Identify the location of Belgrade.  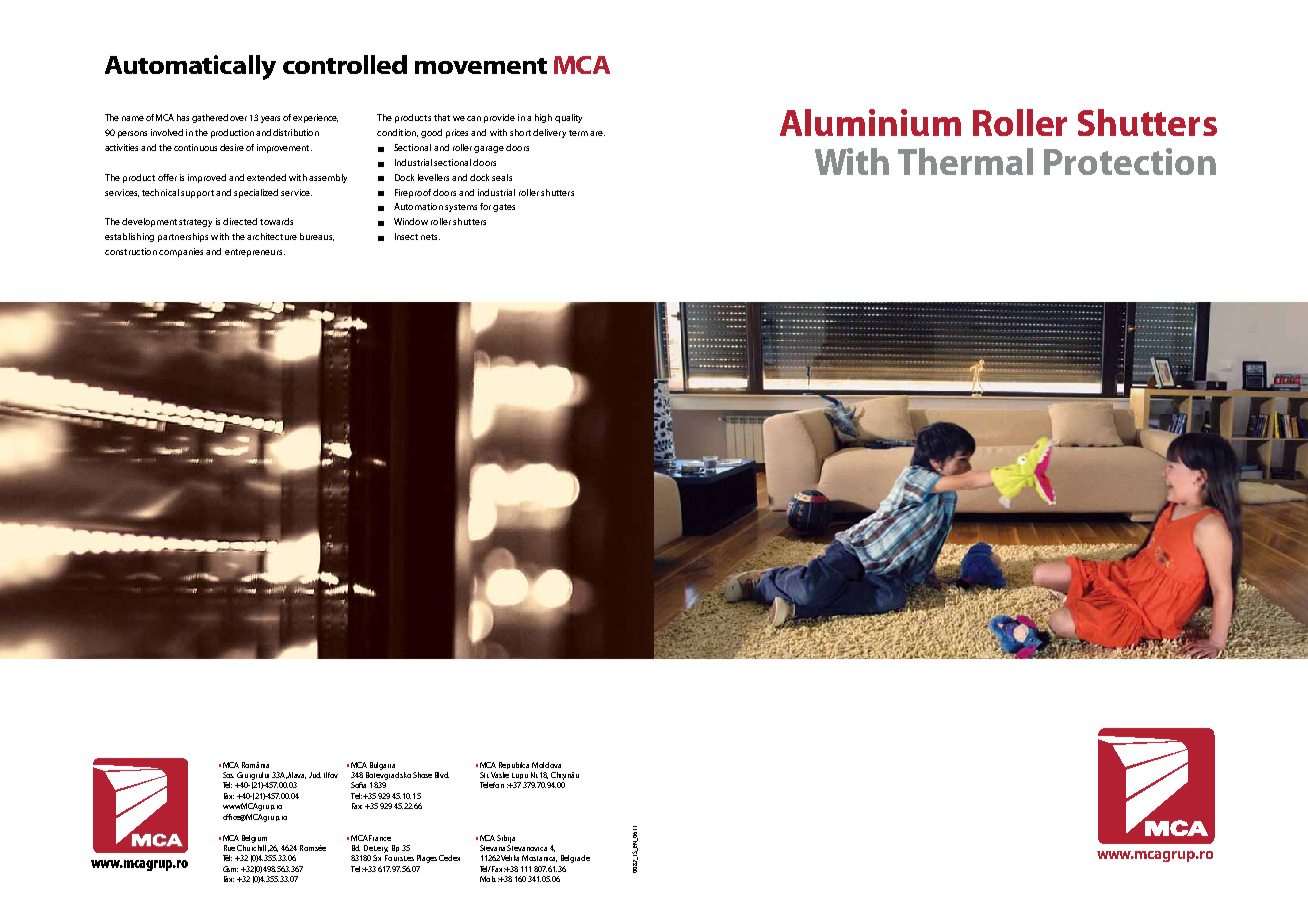
(575, 859).
